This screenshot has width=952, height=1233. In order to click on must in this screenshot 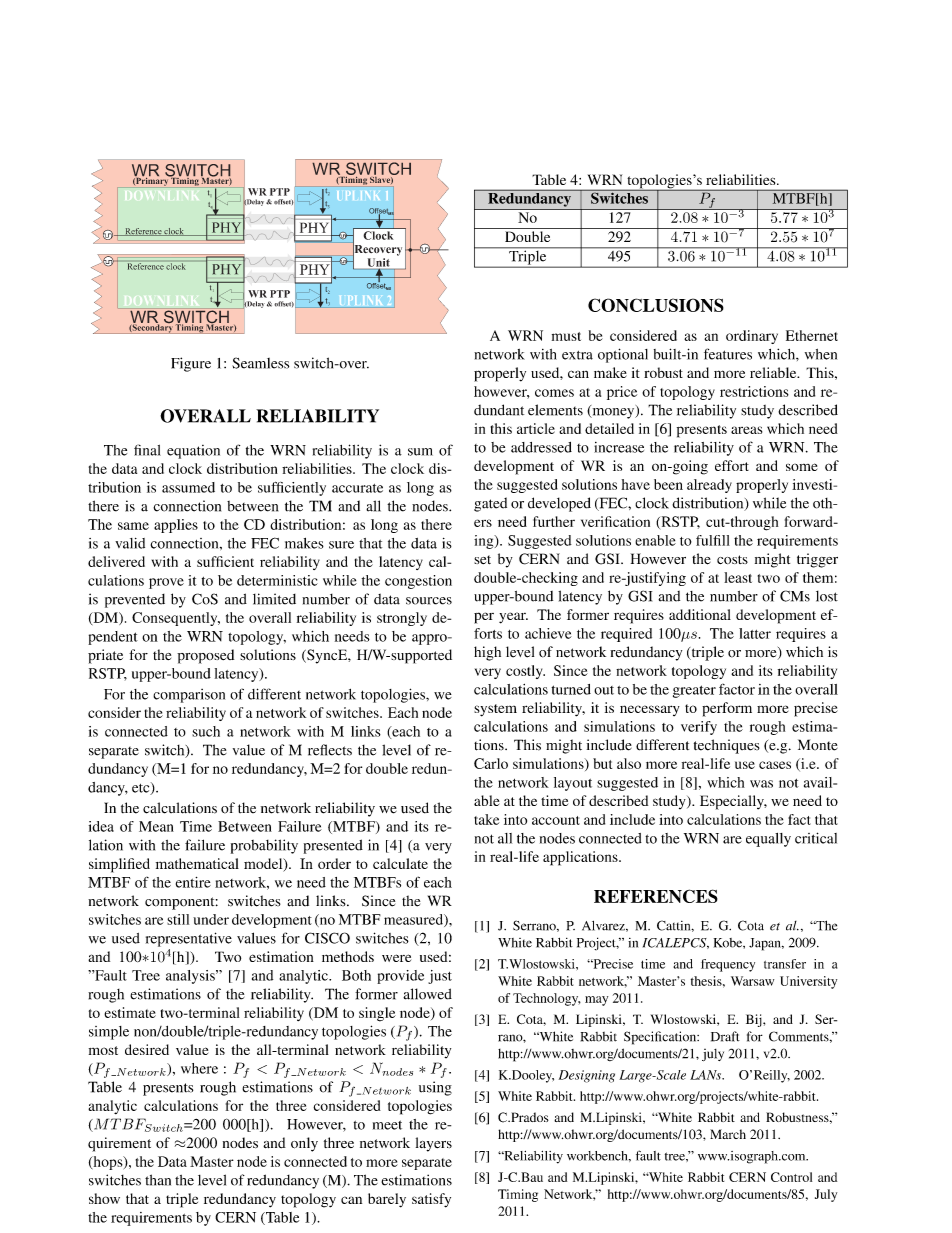, I will do `click(566, 336)`.
